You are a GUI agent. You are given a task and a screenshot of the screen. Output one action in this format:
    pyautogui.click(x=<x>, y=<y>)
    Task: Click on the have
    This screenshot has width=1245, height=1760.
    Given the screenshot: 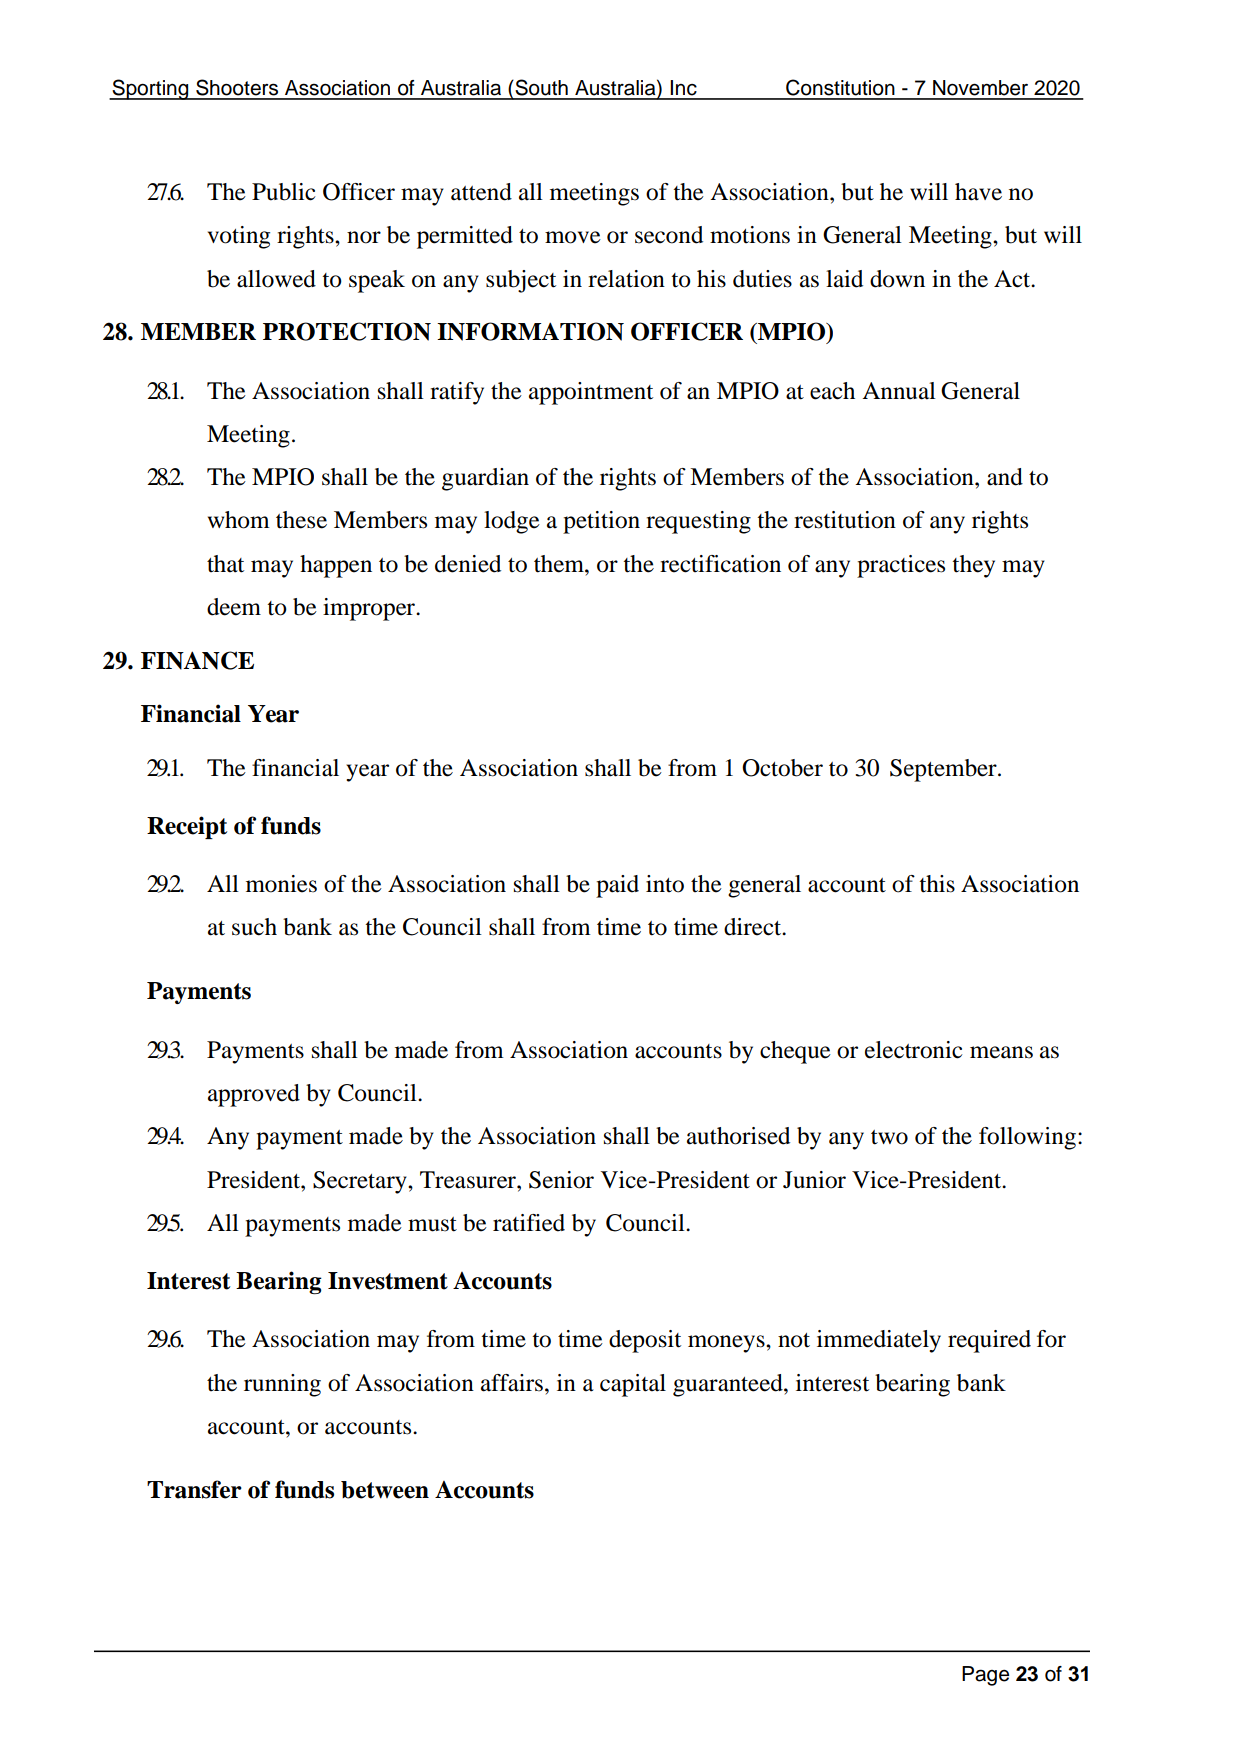 What is the action you would take?
    pyautogui.click(x=978, y=192)
